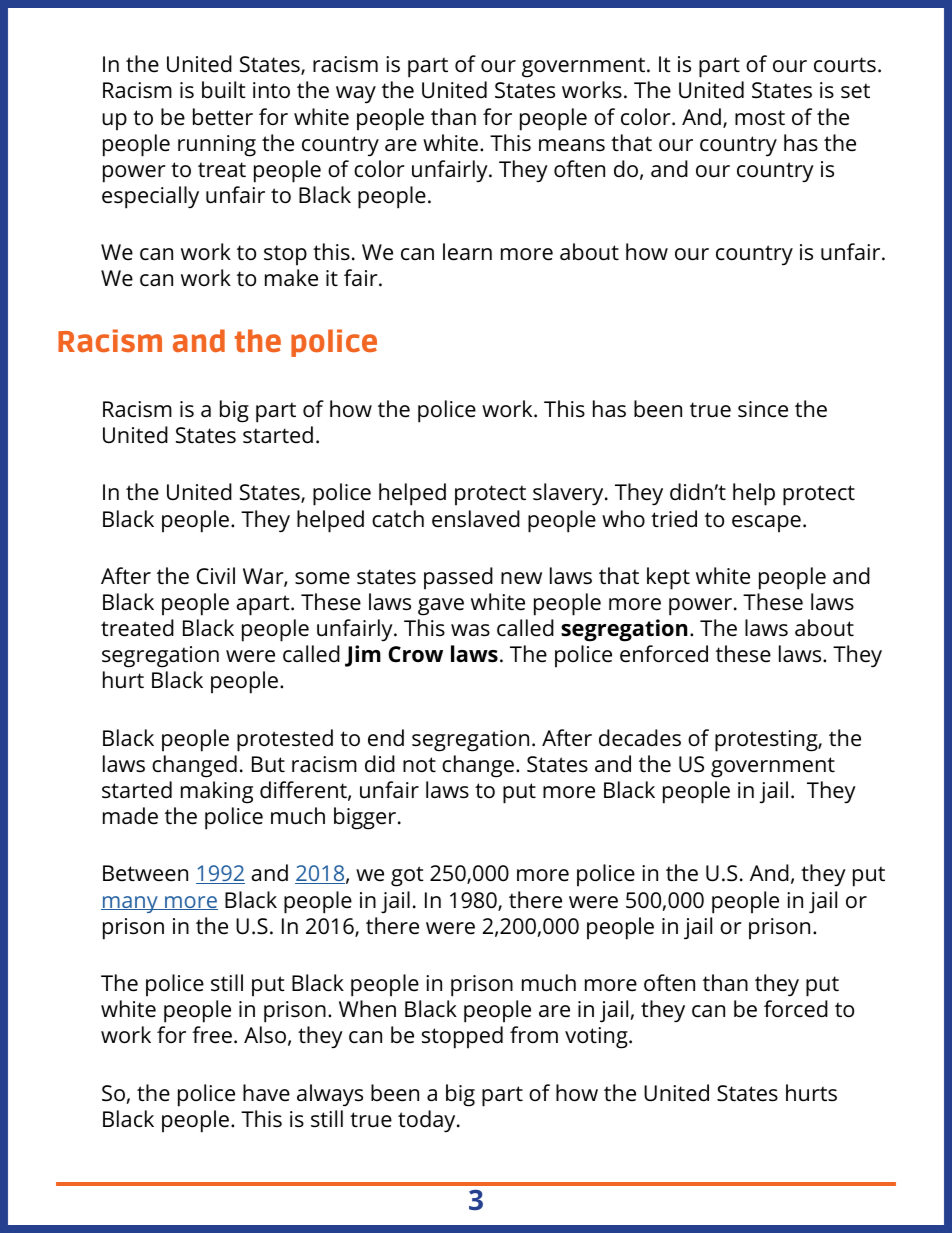 This image has width=952, height=1233. Describe the element at coordinates (572, 145) in the image. I see `means` at that location.
